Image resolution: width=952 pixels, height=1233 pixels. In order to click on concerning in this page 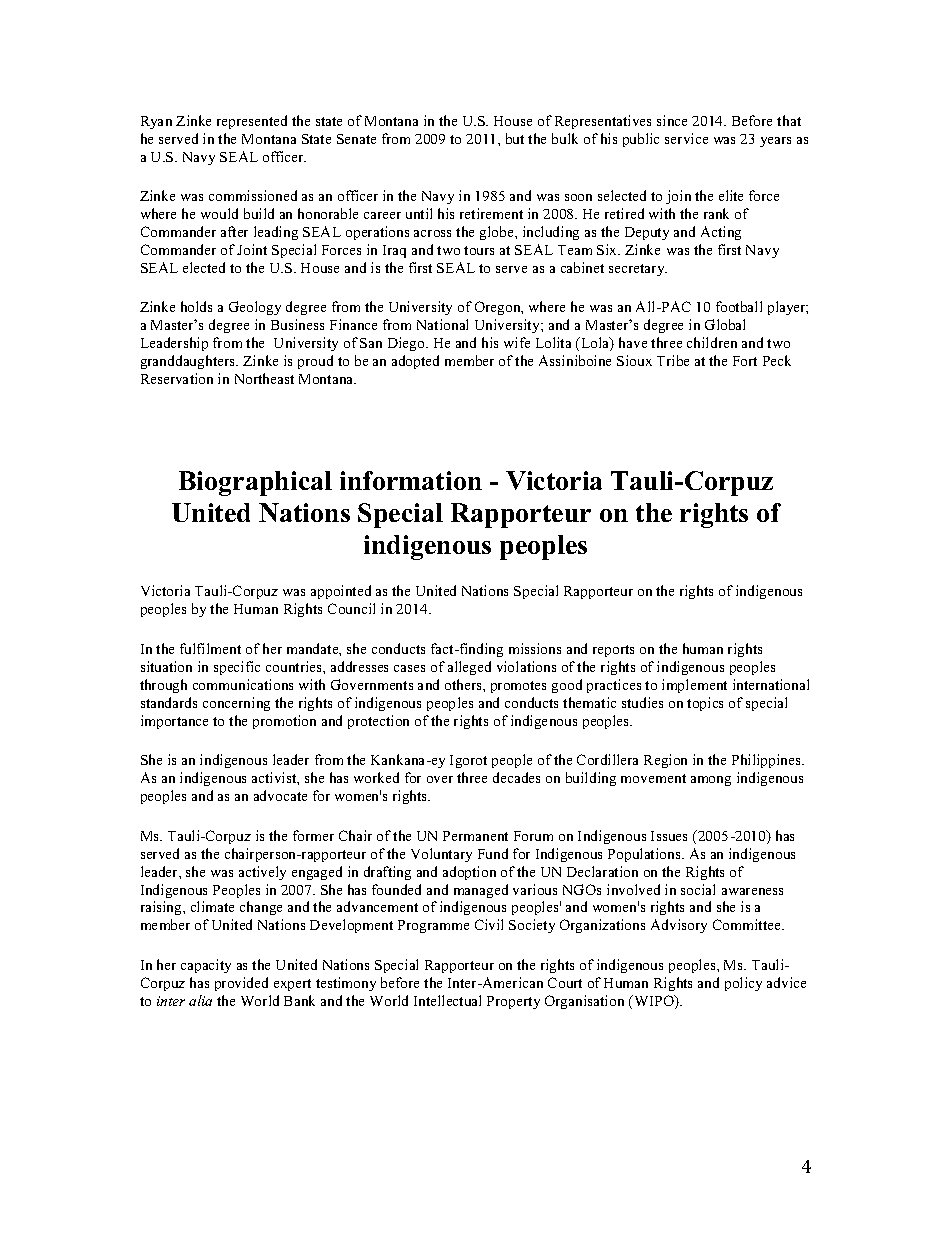, I will do `click(236, 704)`.
